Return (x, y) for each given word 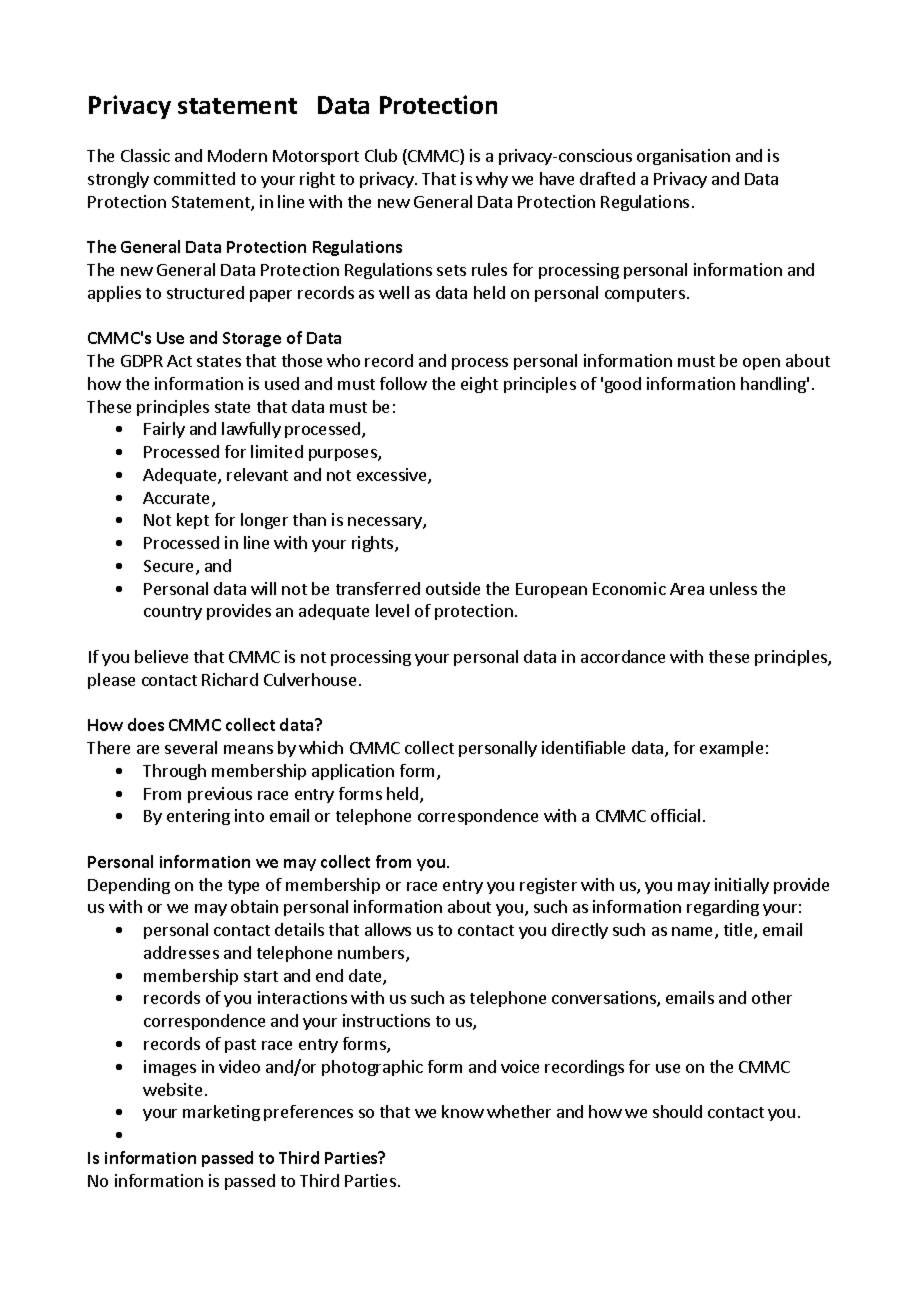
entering (198, 817)
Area (687, 589)
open (761, 364)
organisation (683, 157)
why (492, 180)
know (463, 1111)
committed (194, 178)
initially (742, 886)
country (173, 613)
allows (388, 929)
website (172, 1089)
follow (403, 383)
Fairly (164, 430)
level (392, 610)
